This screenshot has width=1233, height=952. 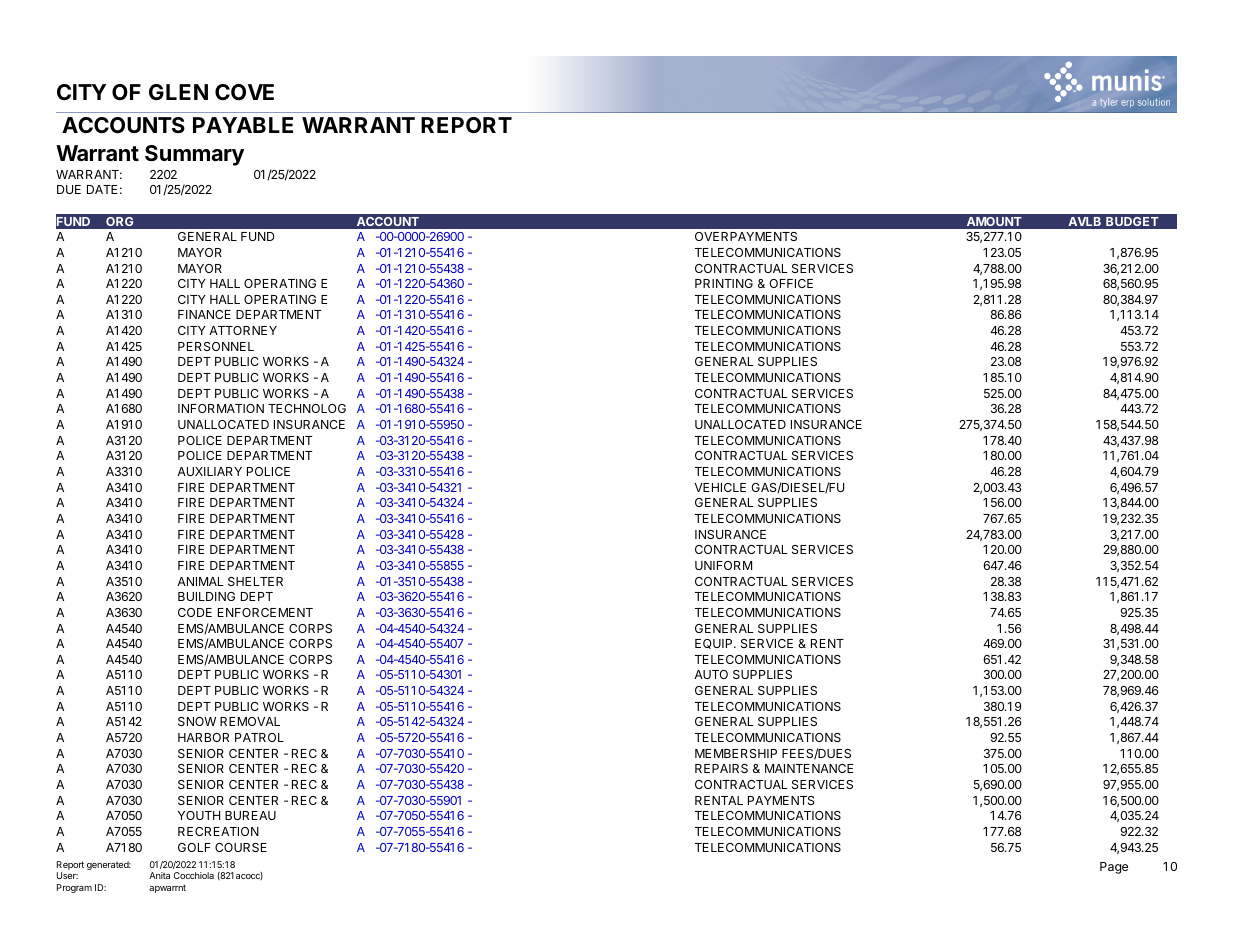 What do you see at coordinates (724, 283) in the screenshot?
I see `PRINTING` at bounding box center [724, 283].
